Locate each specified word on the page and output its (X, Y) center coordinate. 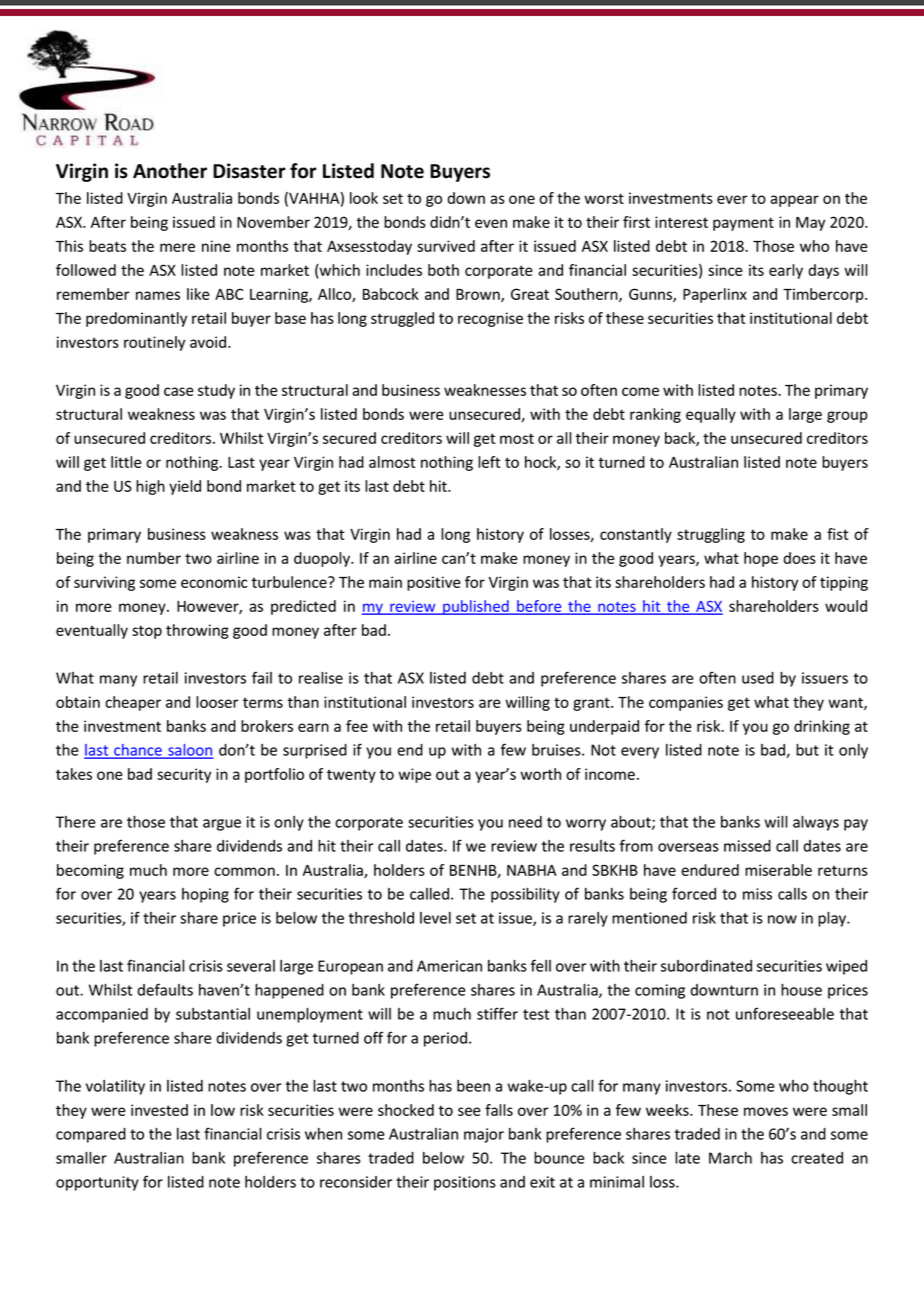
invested (159, 1110)
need (525, 822)
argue (222, 825)
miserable (778, 870)
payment (743, 224)
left (489, 462)
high (150, 487)
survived (446, 246)
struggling (711, 535)
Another (170, 171)
